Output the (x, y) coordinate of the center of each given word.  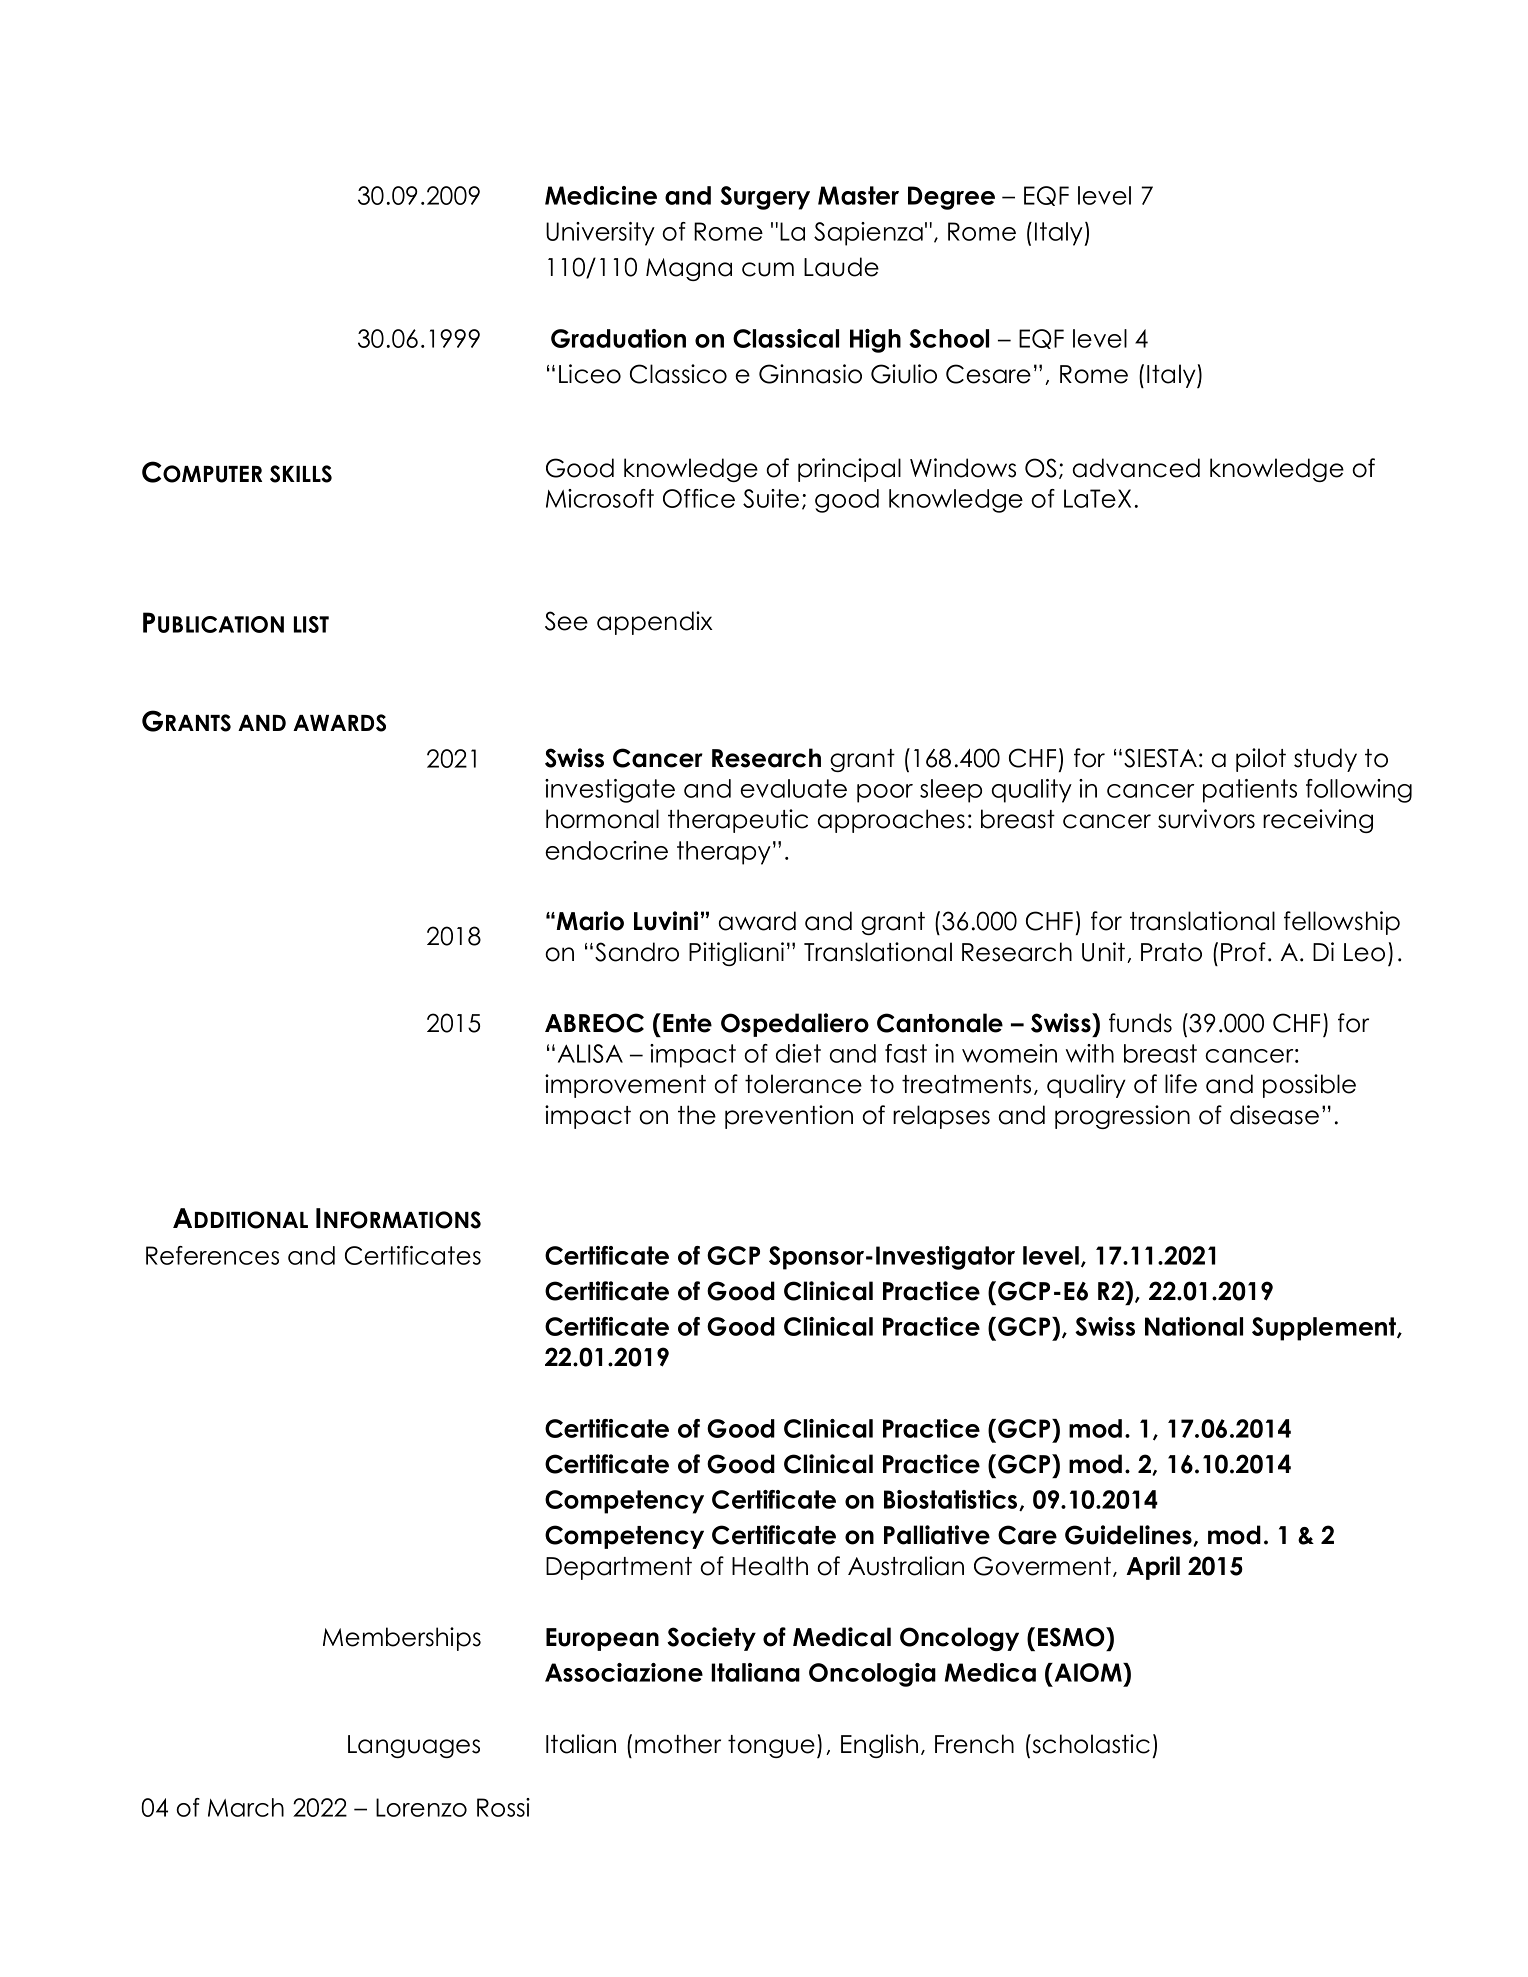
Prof (1243, 952)
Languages (414, 1746)
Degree (951, 198)
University (600, 234)
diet (798, 1053)
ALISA (590, 1053)
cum (768, 269)
